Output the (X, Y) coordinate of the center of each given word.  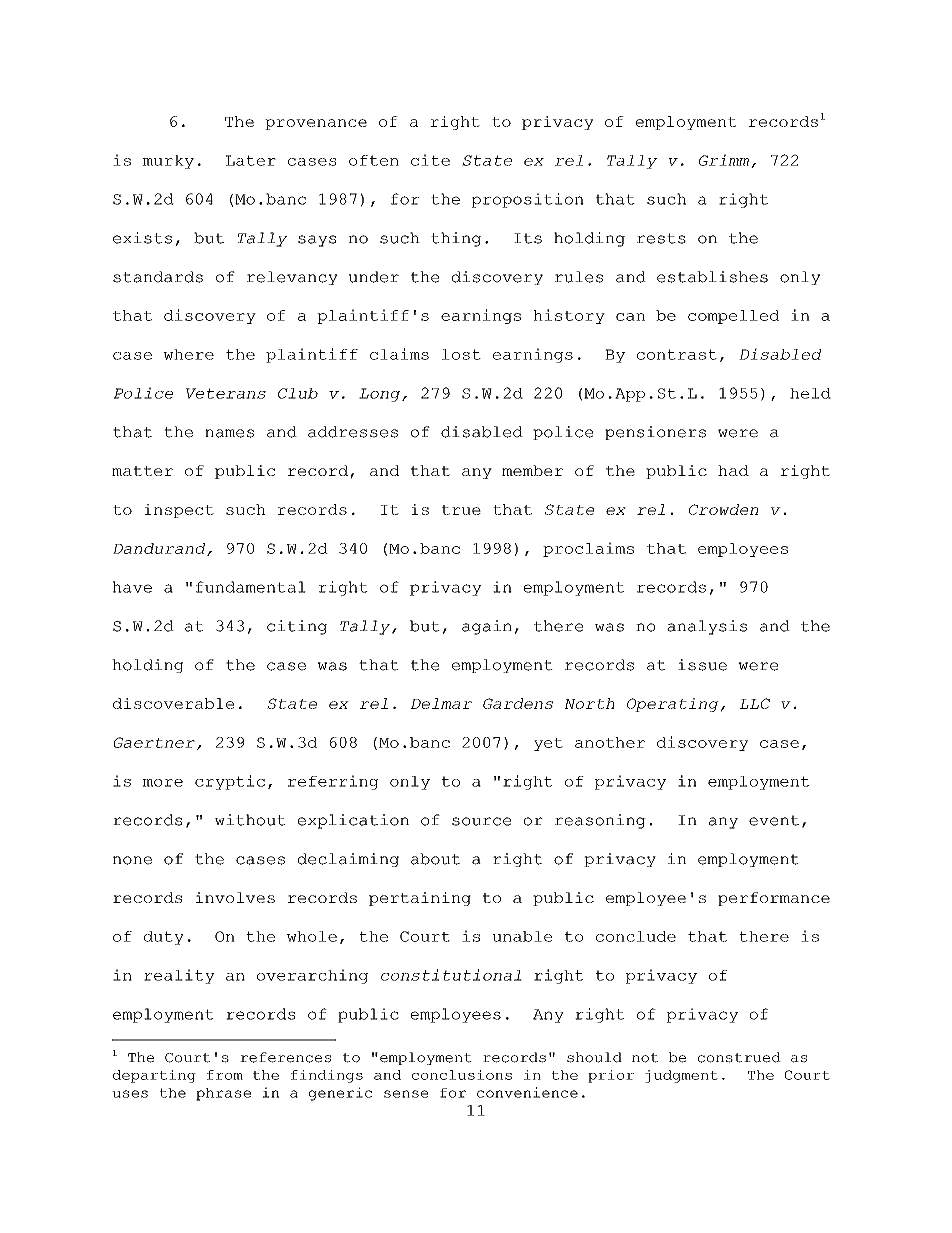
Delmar (441, 703)
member (532, 470)
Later (251, 160)
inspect (179, 511)
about (435, 859)
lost (461, 354)
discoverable (173, 703)
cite (430, 160)
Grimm (724, 160)
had (733, 470)
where (189, 354)
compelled (733, 317)
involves (235, 897)
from (225, 1075)
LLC (754, 703)
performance (774, 899)
